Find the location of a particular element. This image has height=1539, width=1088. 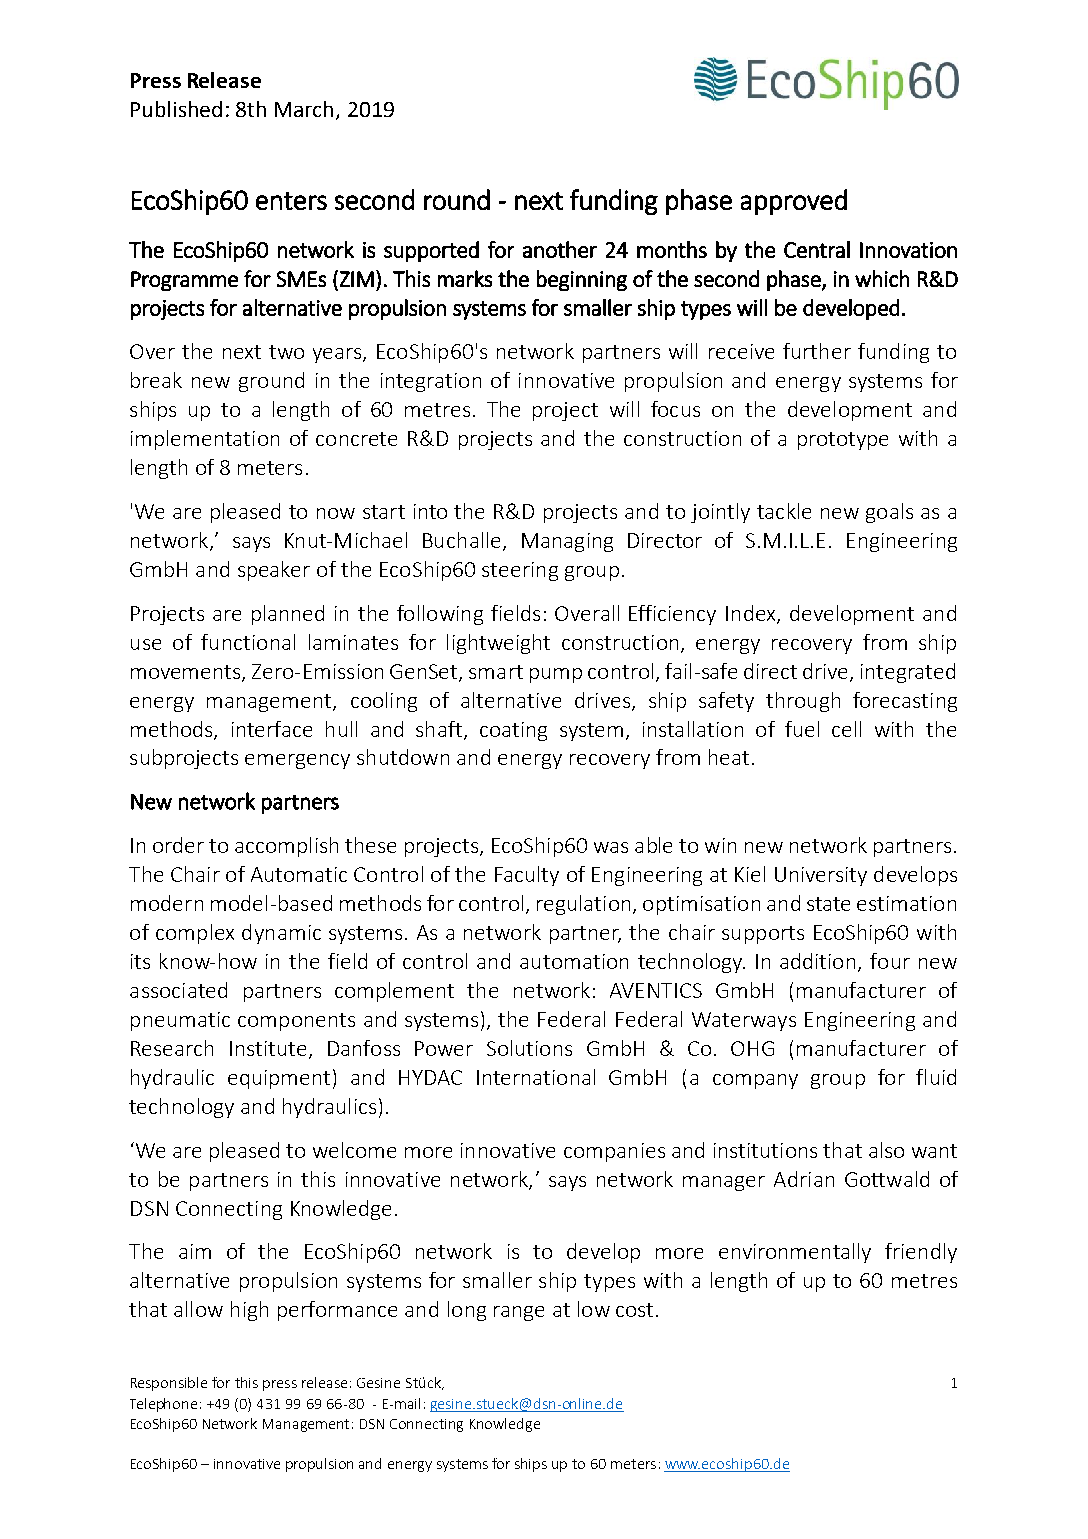

another is located at coordinates (560, 249).
